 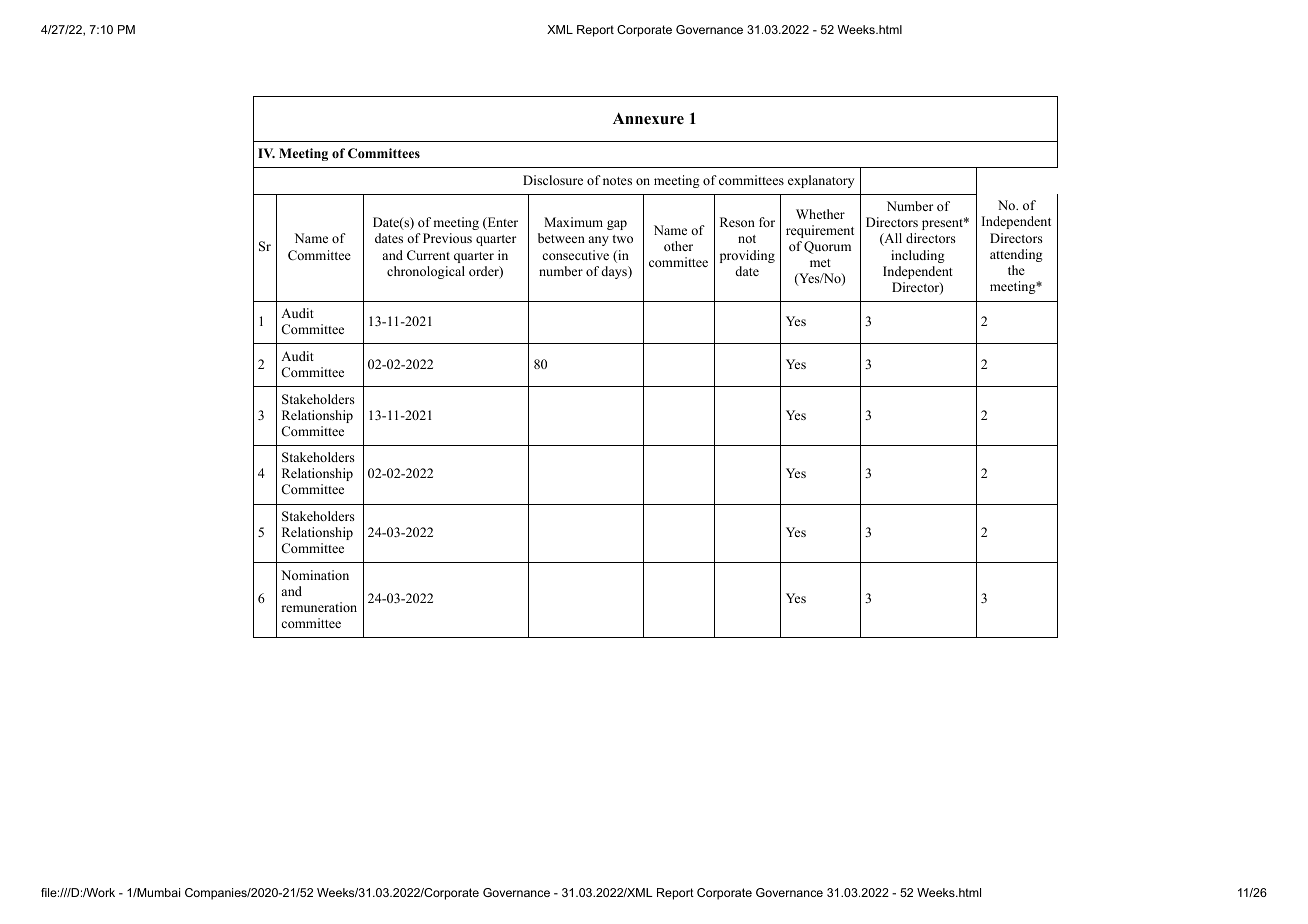 What do you see at coordinates (615, 272) in the page?
I see `days` at bounding box center [615, 272].
